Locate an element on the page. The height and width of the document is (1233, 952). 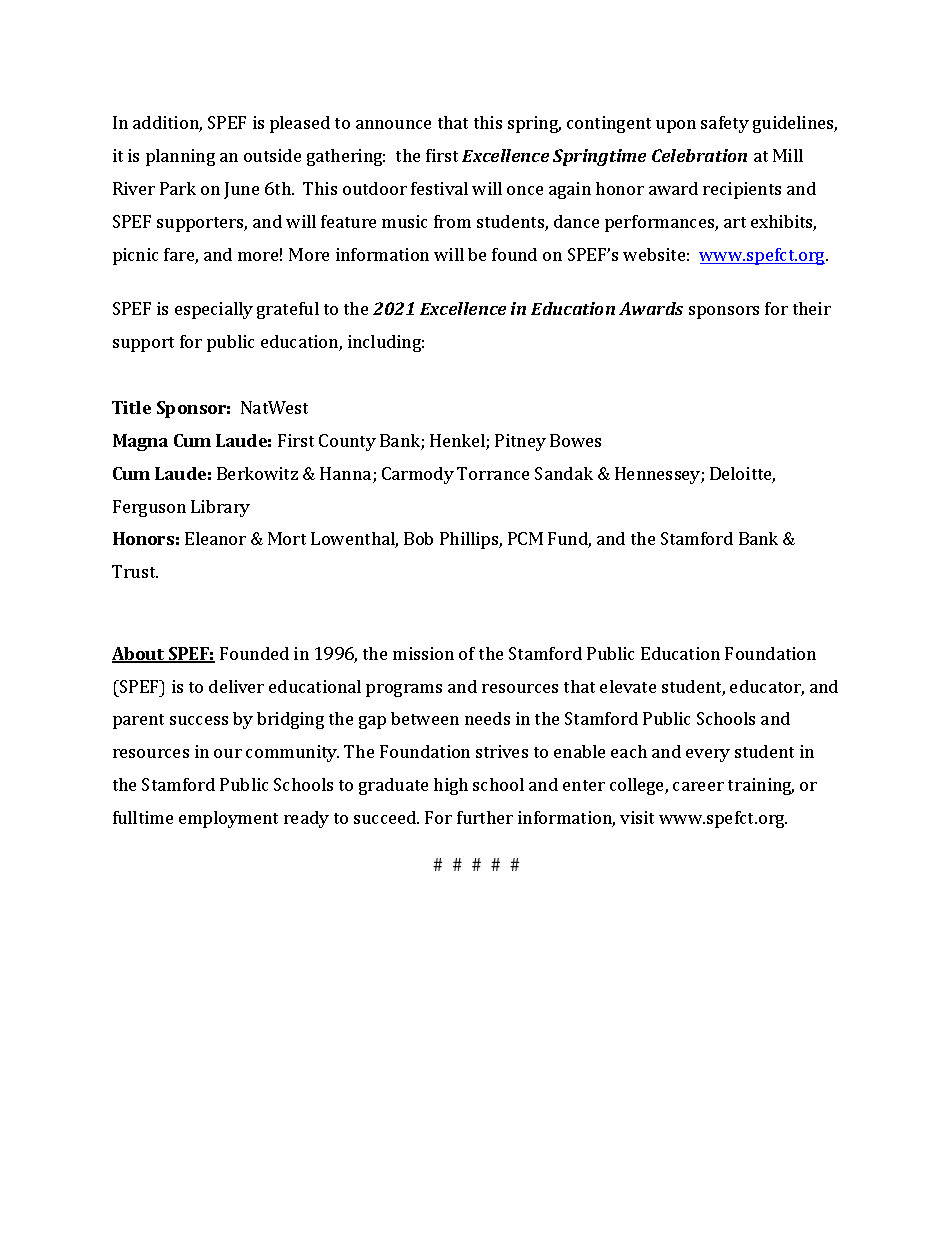
employment is located at coordinates (228, 819).
